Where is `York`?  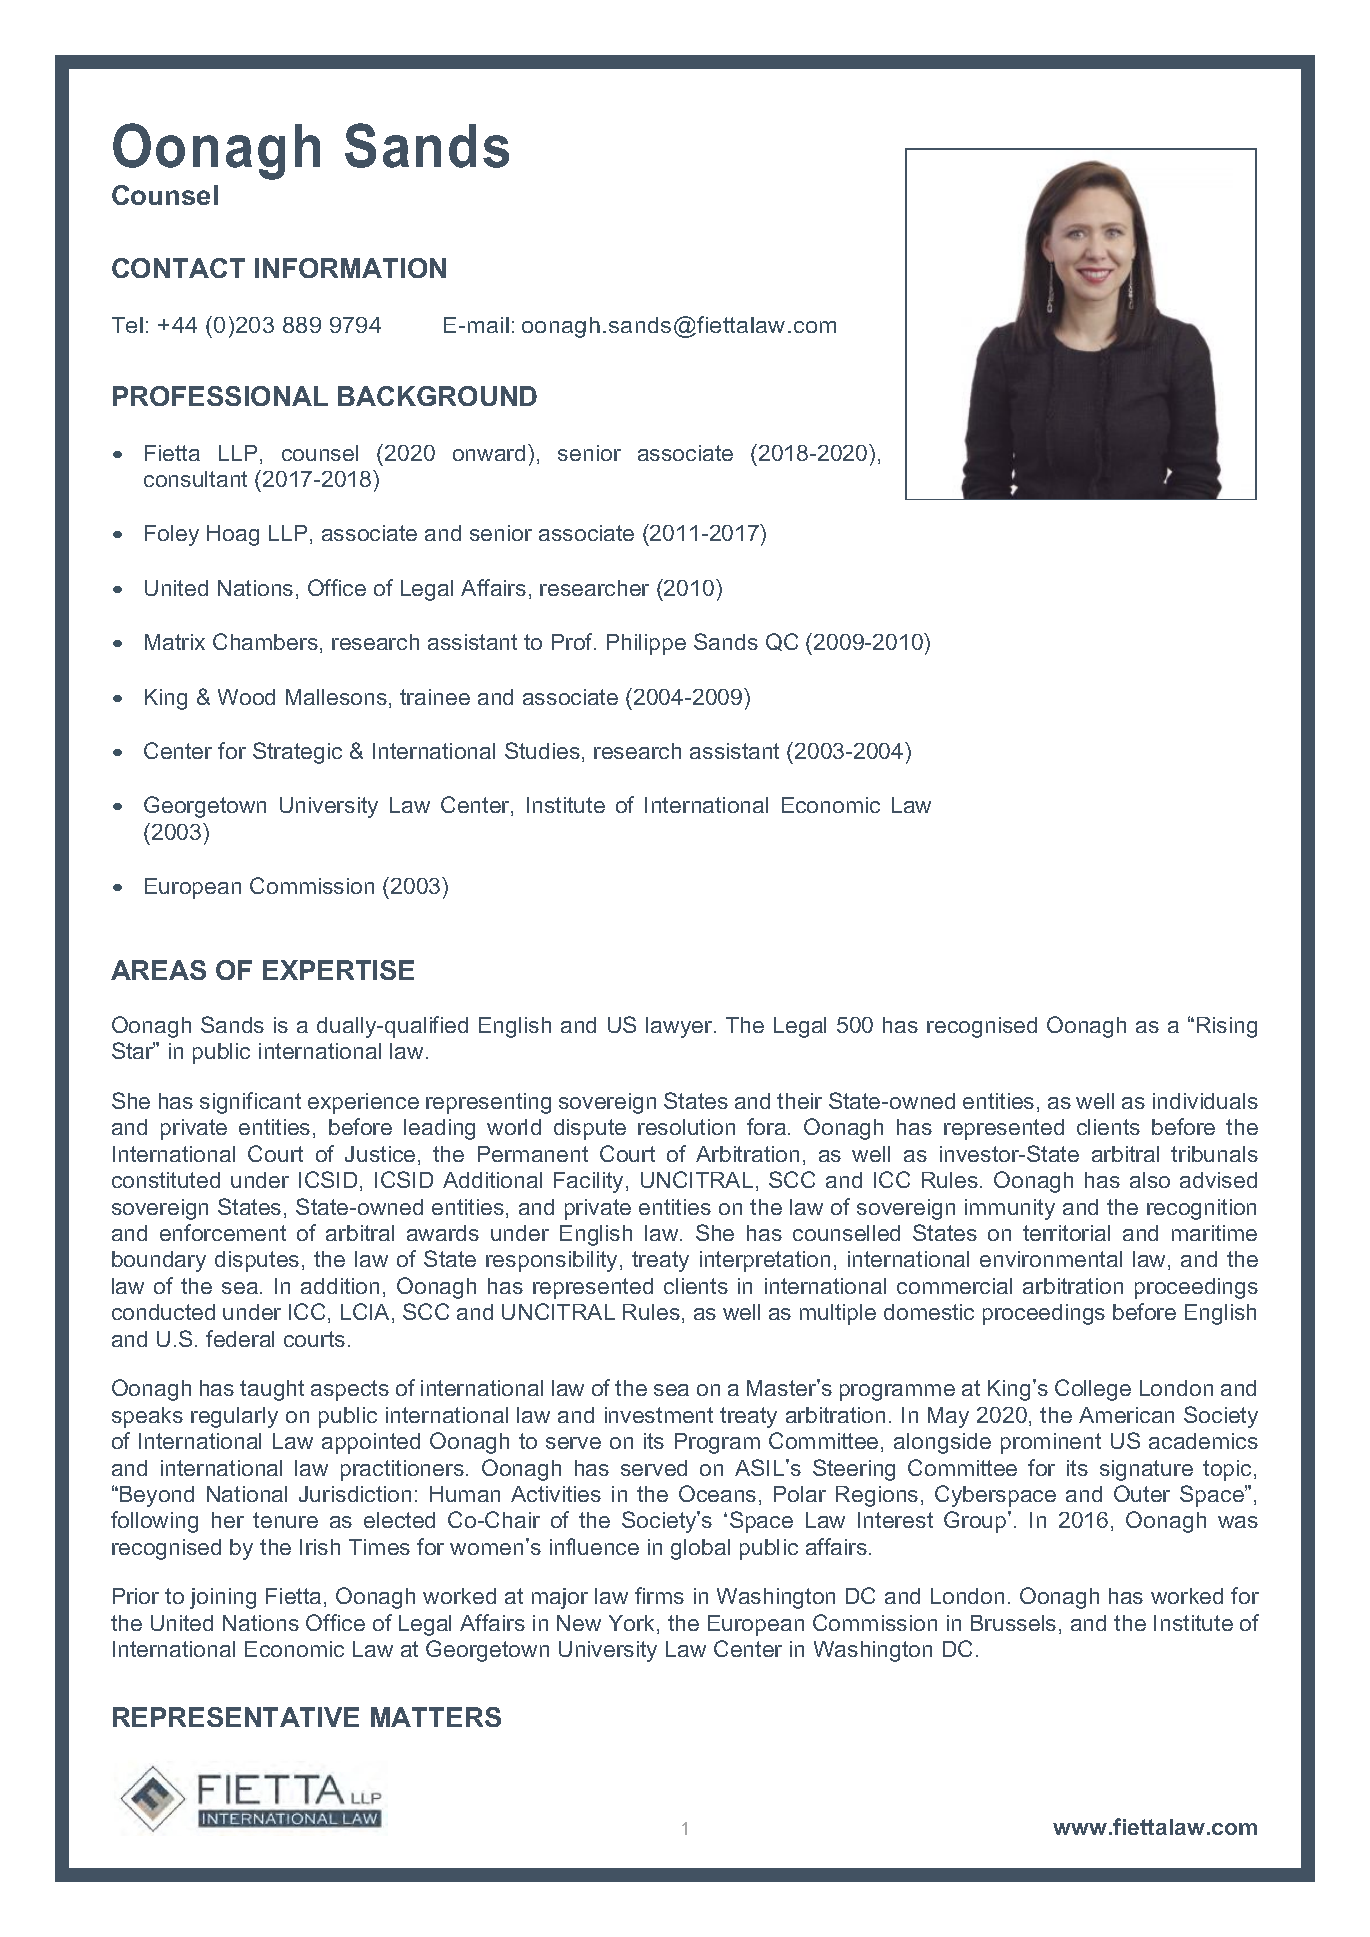 York is located at coordinates (633, 1624).
